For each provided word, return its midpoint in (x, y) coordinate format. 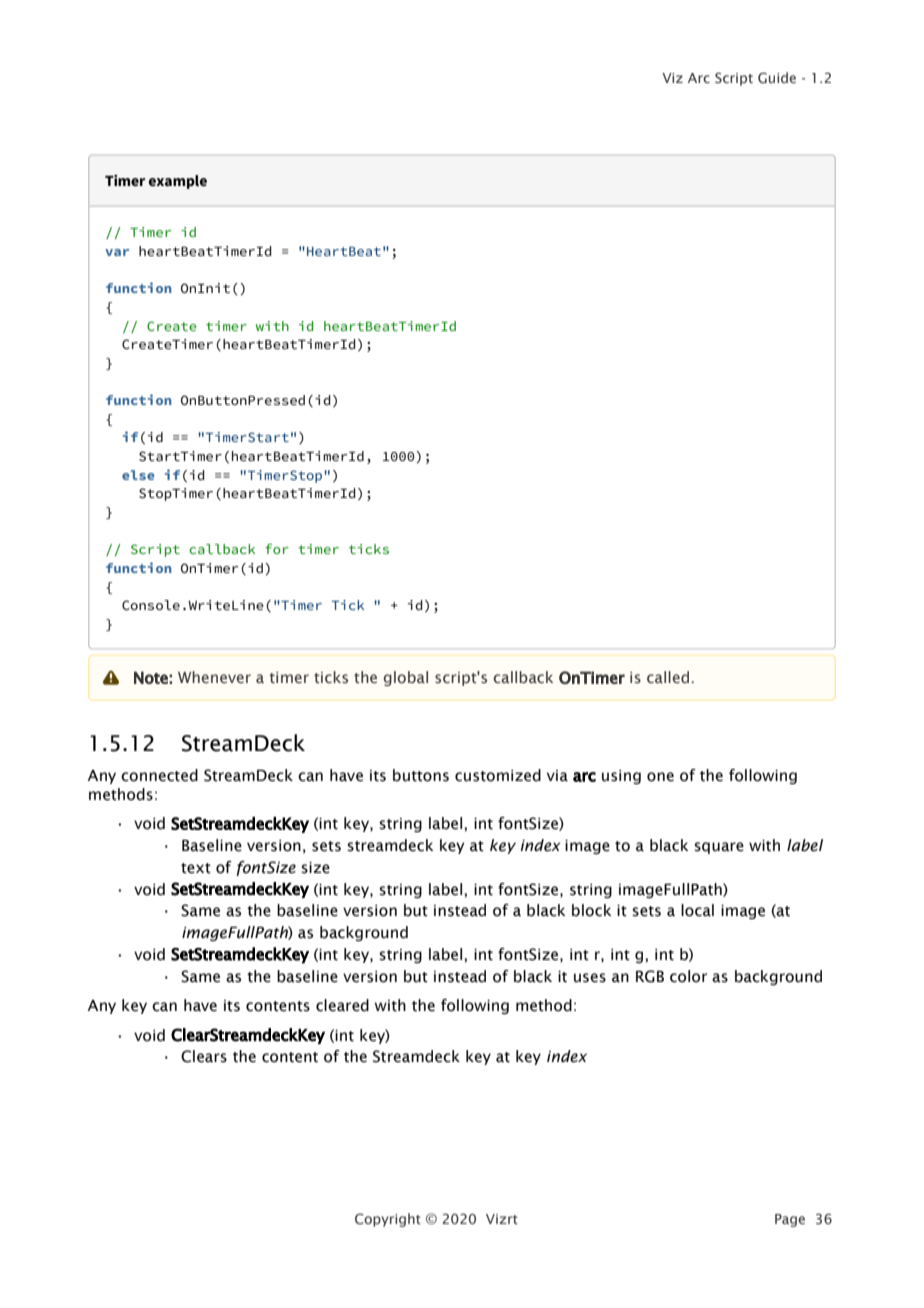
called (668, 677)
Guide (777, 77)
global (405, 678)
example (177, 182)
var (117, 252)
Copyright (388, 1220)
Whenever (214, 677)
